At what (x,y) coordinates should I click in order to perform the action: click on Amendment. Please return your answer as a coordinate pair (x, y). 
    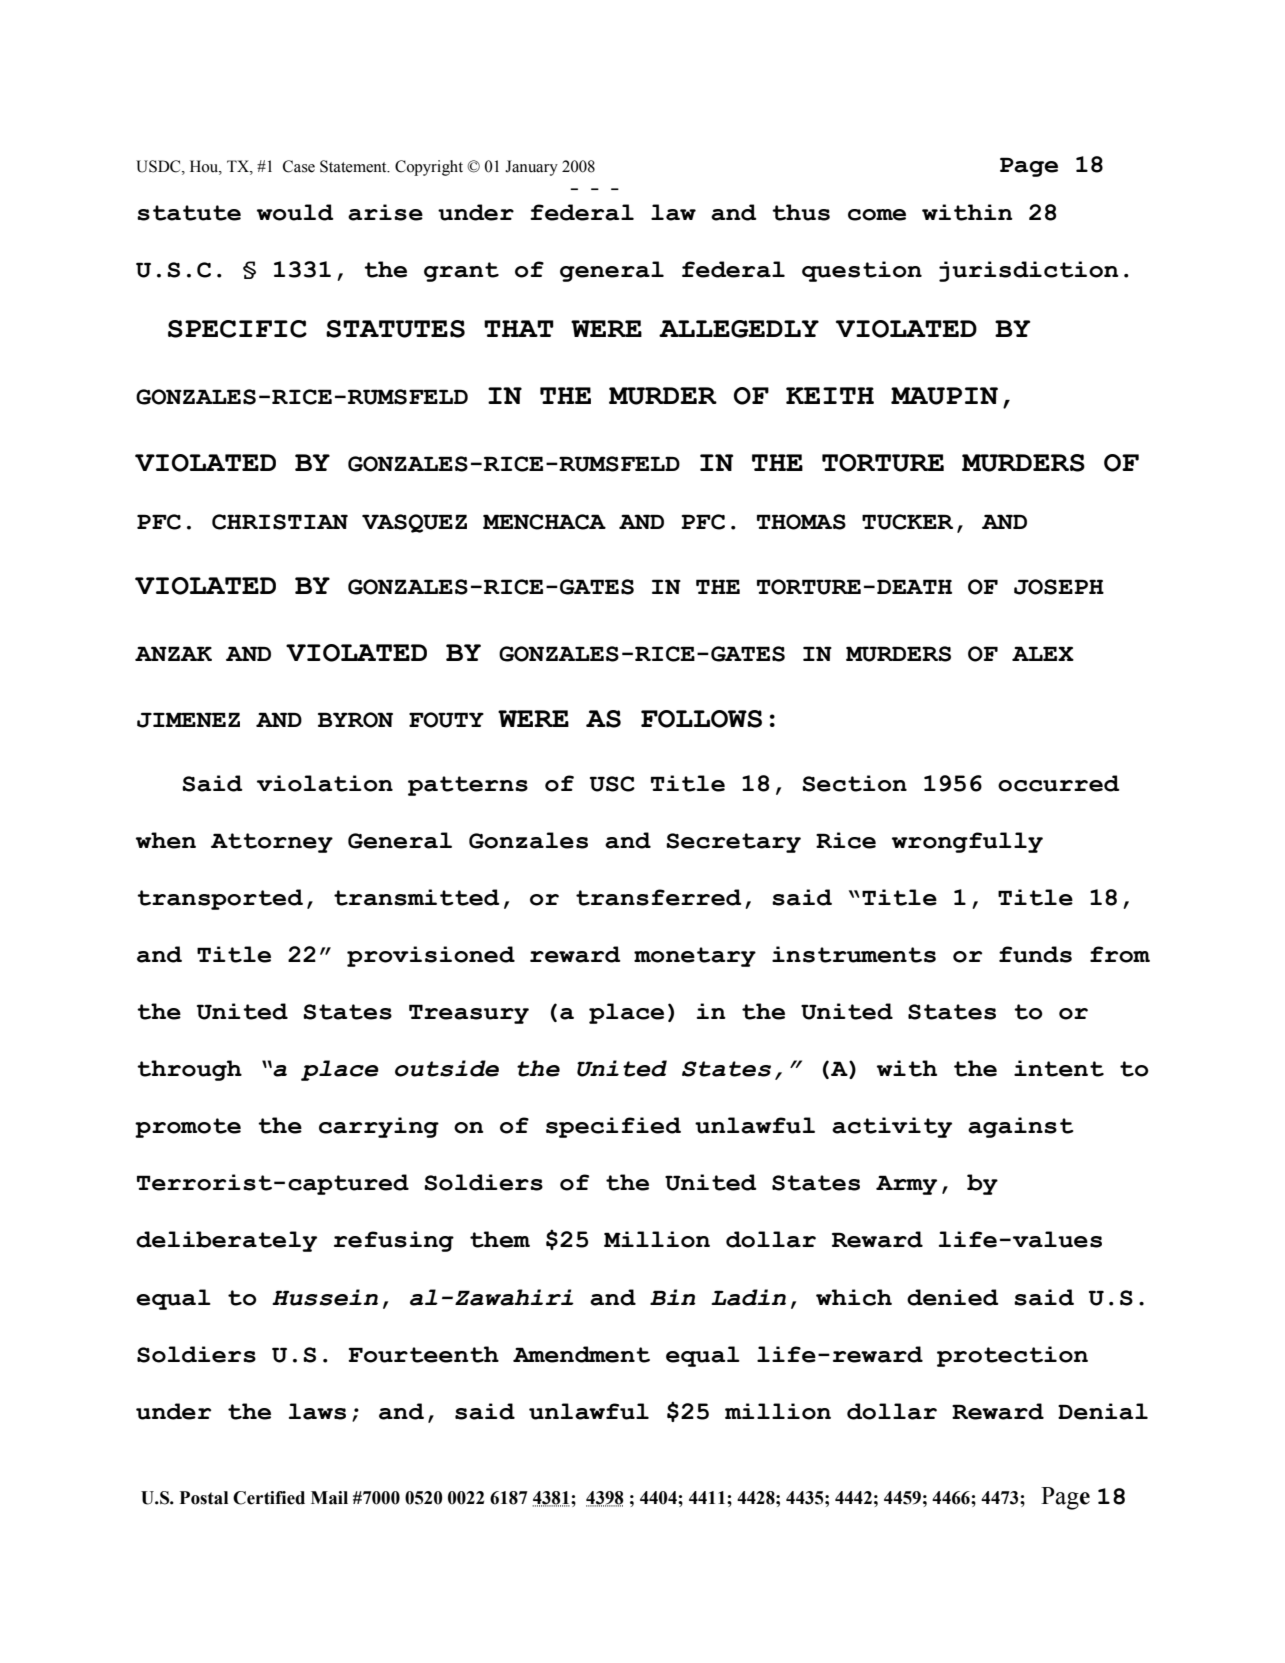
    Looking at the image, I should click on (581, 1354).
